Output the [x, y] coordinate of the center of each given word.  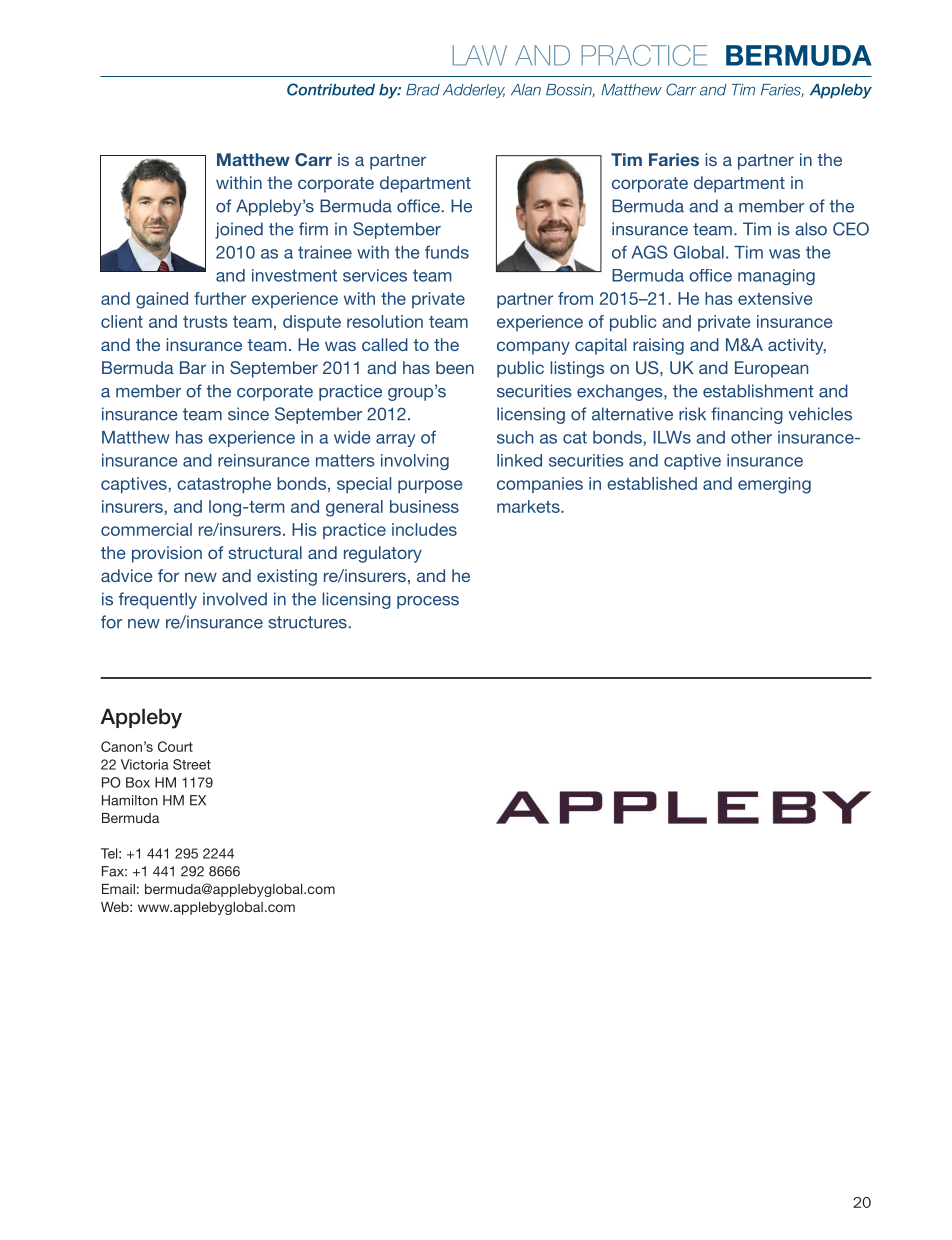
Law [479, 55]
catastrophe [224, 485]
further [220, 298]
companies [540, 485]
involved [235, 599]
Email [118, 889]
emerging [774, 485]
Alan [526, 90]
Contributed [331, 89]
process [428, 602]
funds [447, 252]
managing [776, 277]
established [652, 483]
